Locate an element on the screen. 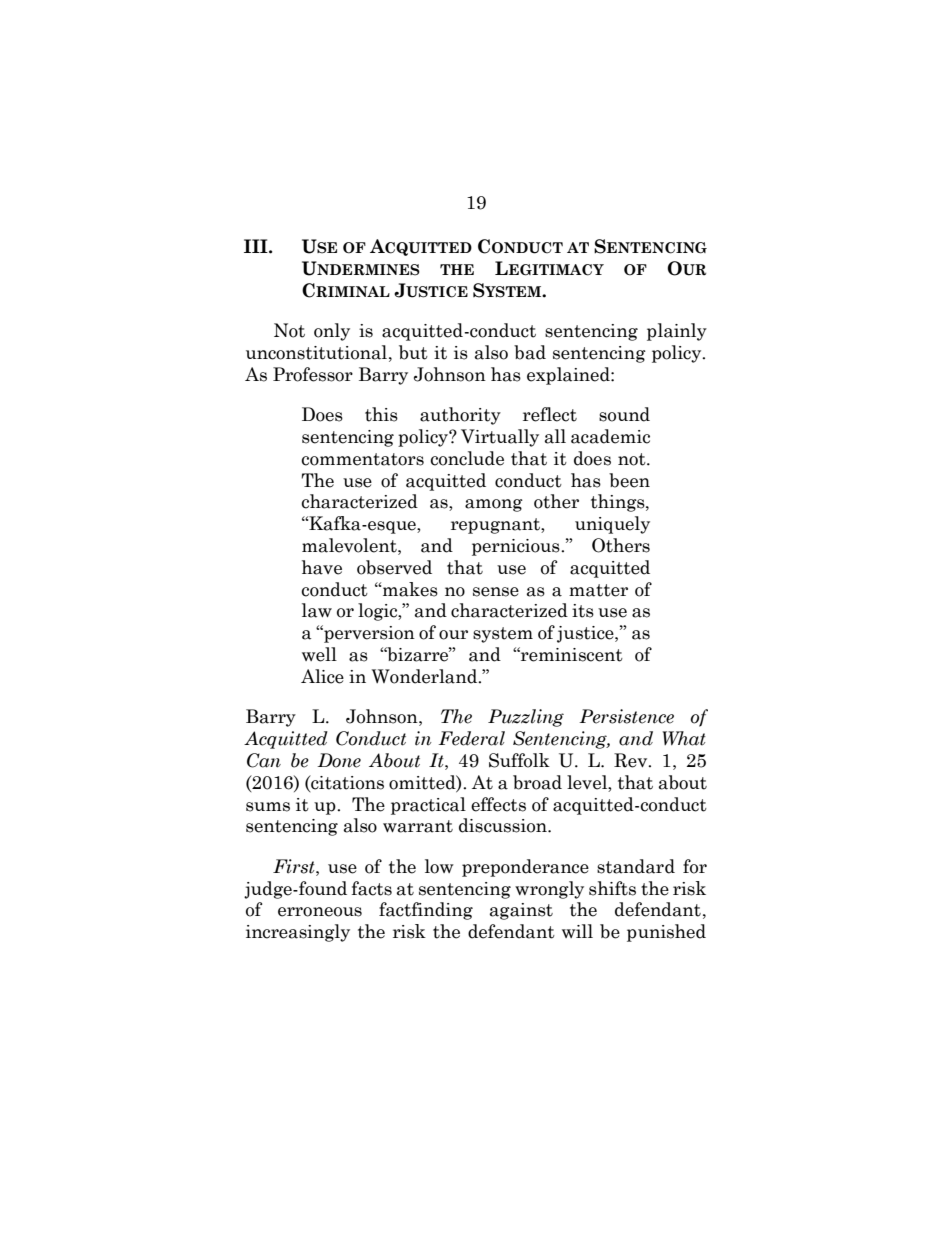 Image resolution: width=952 pixels, height=1233 pixels. Rev is located at coordinates (632, 760).
